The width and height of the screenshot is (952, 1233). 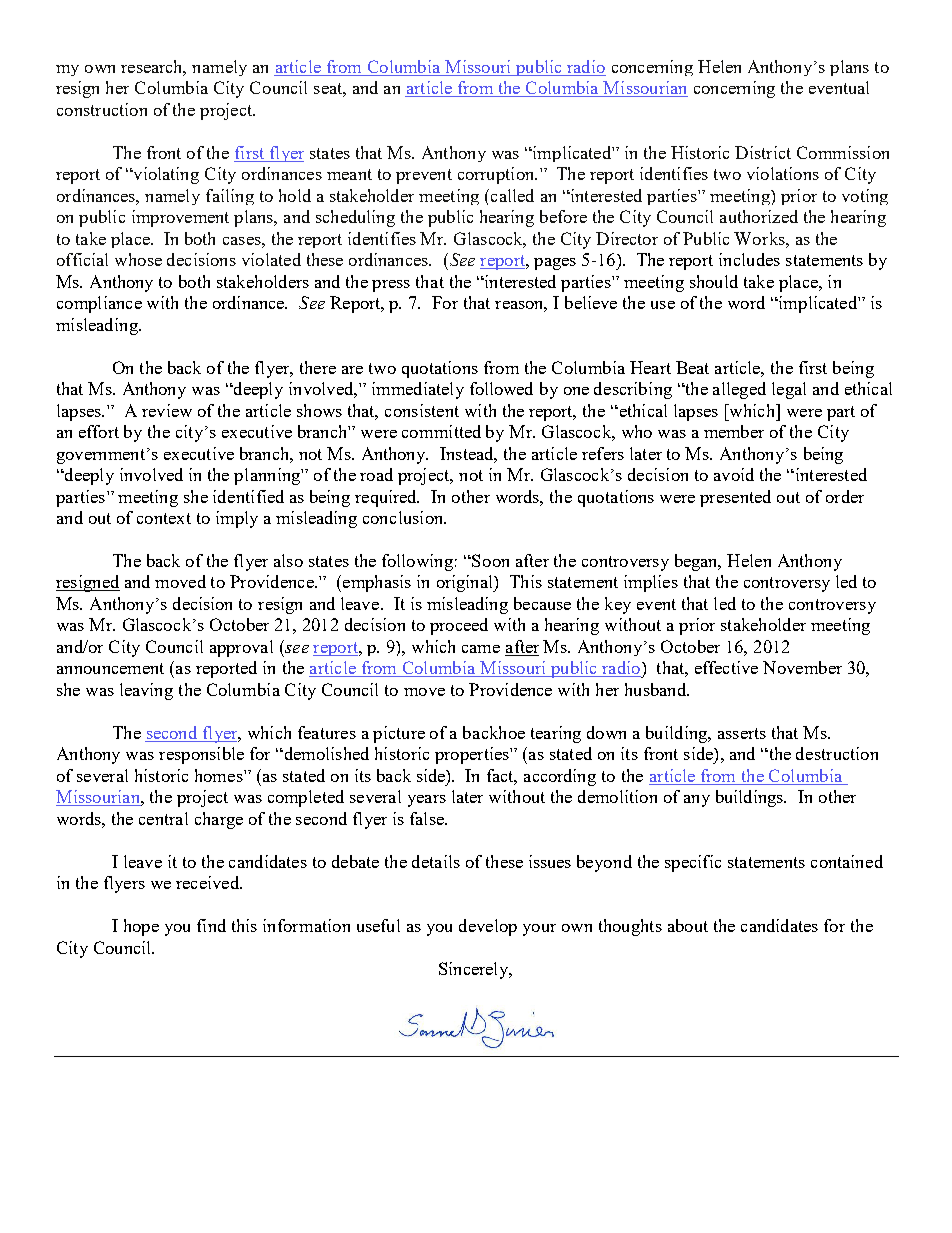 I want to click on context, so click(x=164, y=518).
